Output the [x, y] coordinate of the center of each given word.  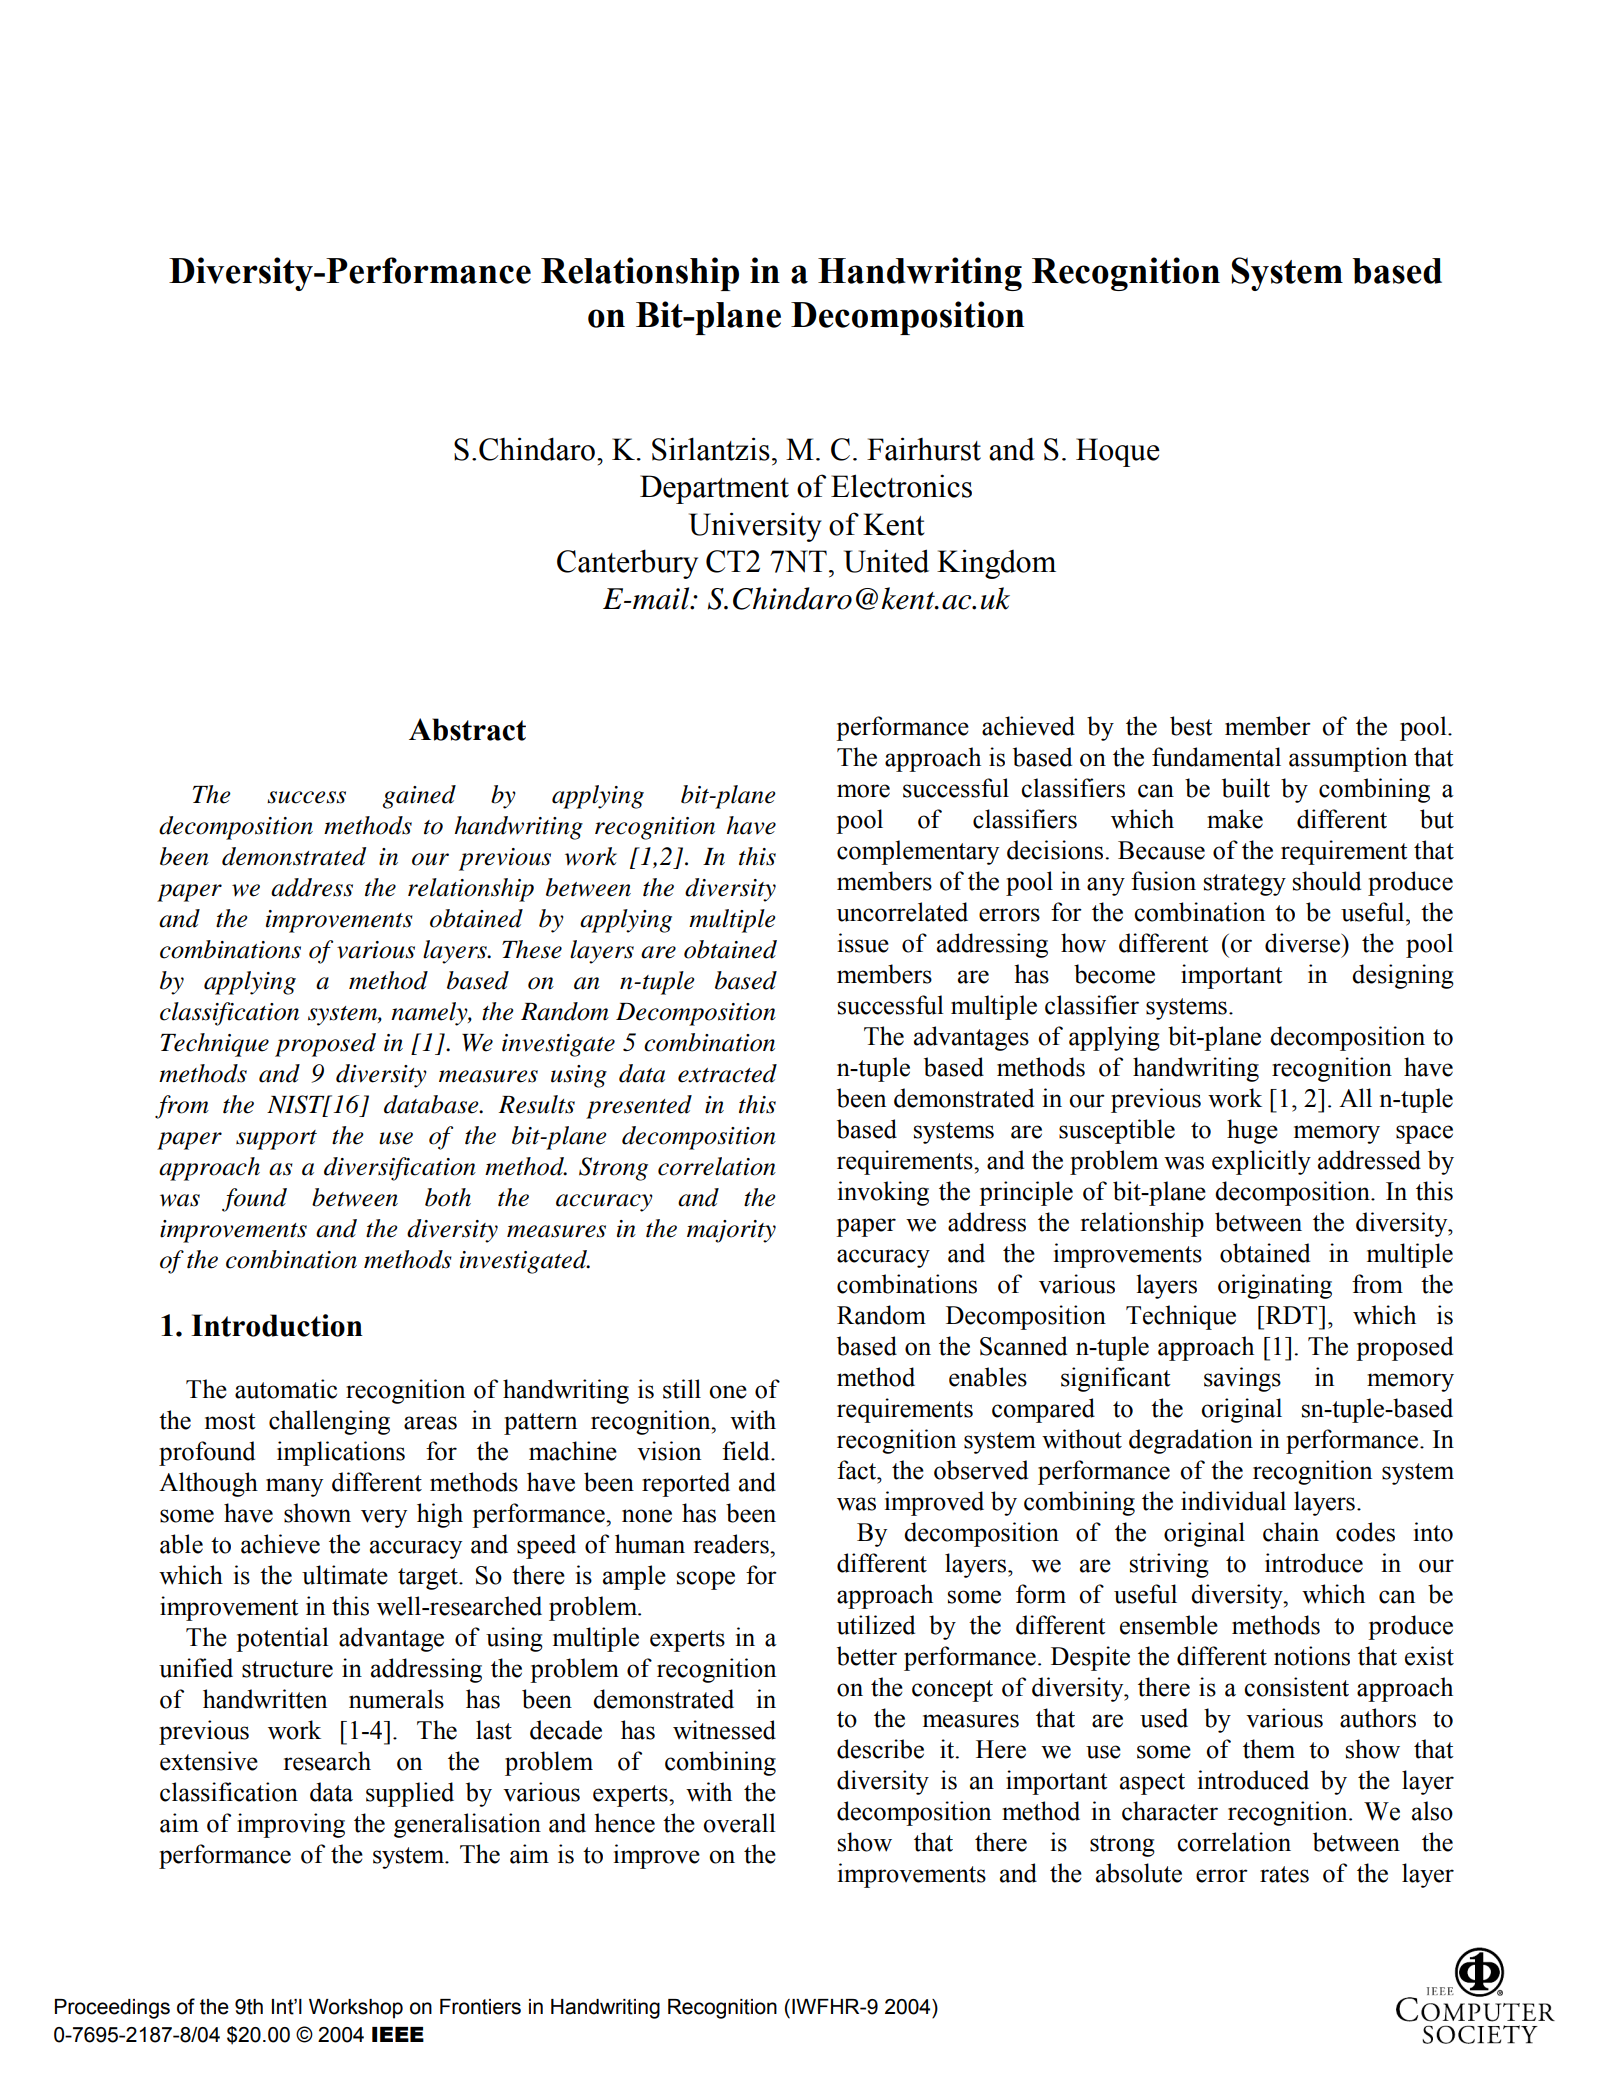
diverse [1303, 943]
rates [1284, 1874]
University [755, 527]
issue [863, 943]
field [747, 1451]
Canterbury [627, 564]
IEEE [398, 2034]
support [276, 1140]
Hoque [1118, 452]
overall [739, 1823]
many [294, 1487]
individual [1233, 1501]
